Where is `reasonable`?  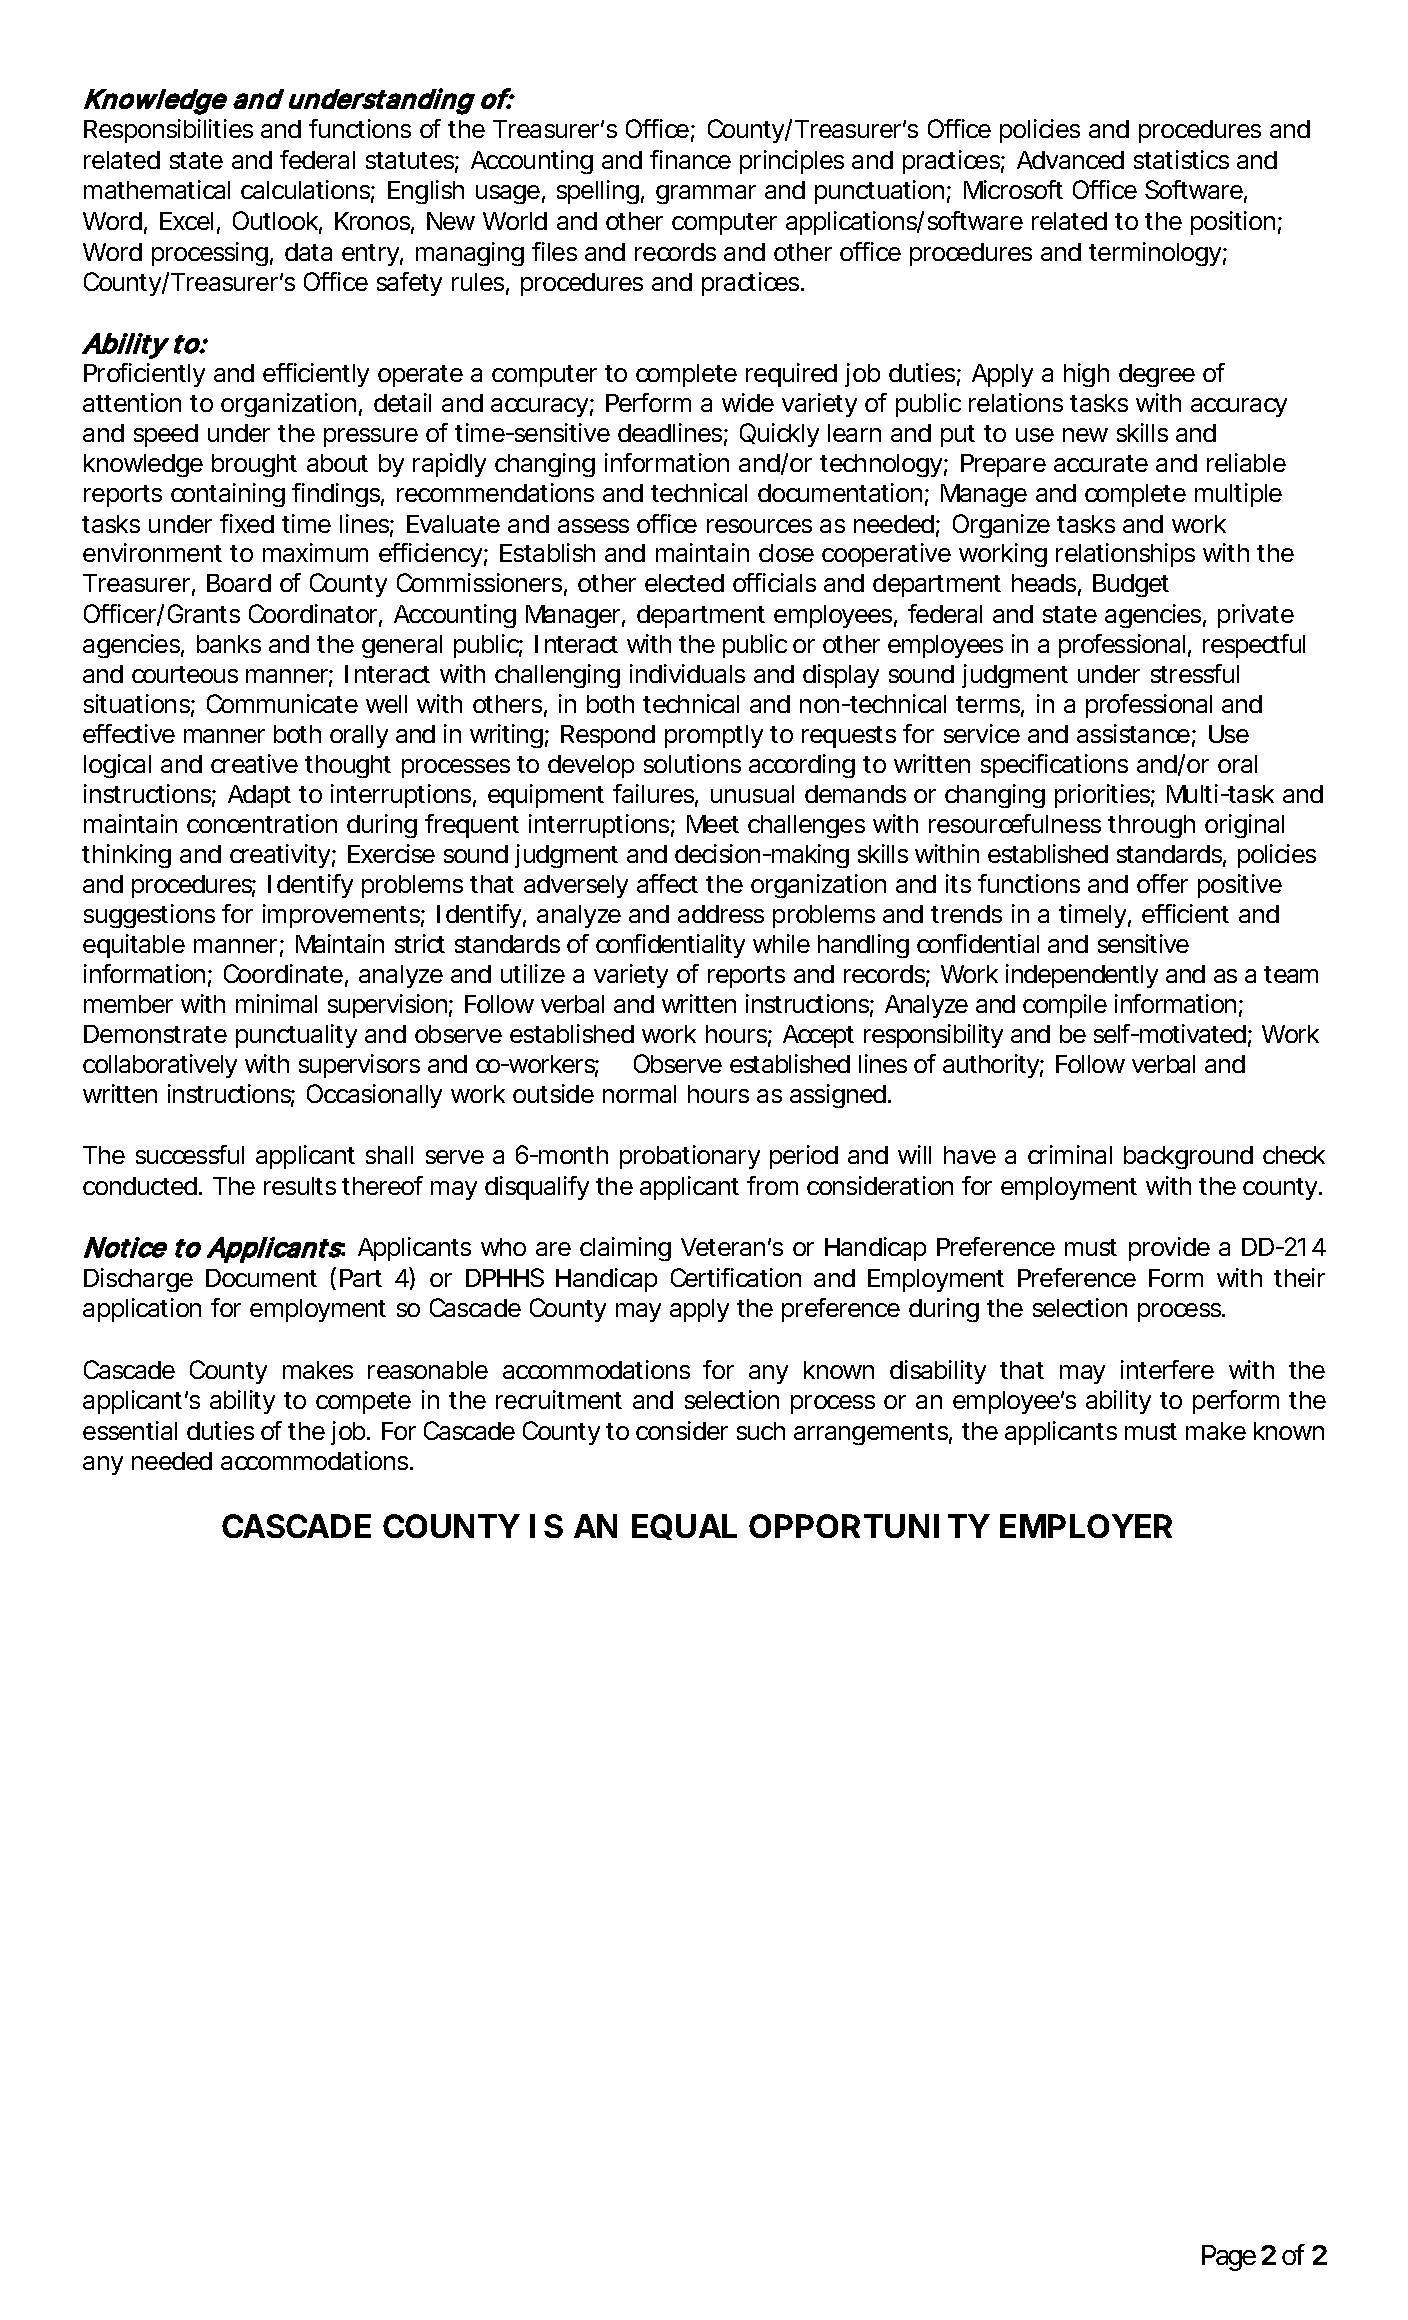
reasonable is located at coordinates (428, 1370).
